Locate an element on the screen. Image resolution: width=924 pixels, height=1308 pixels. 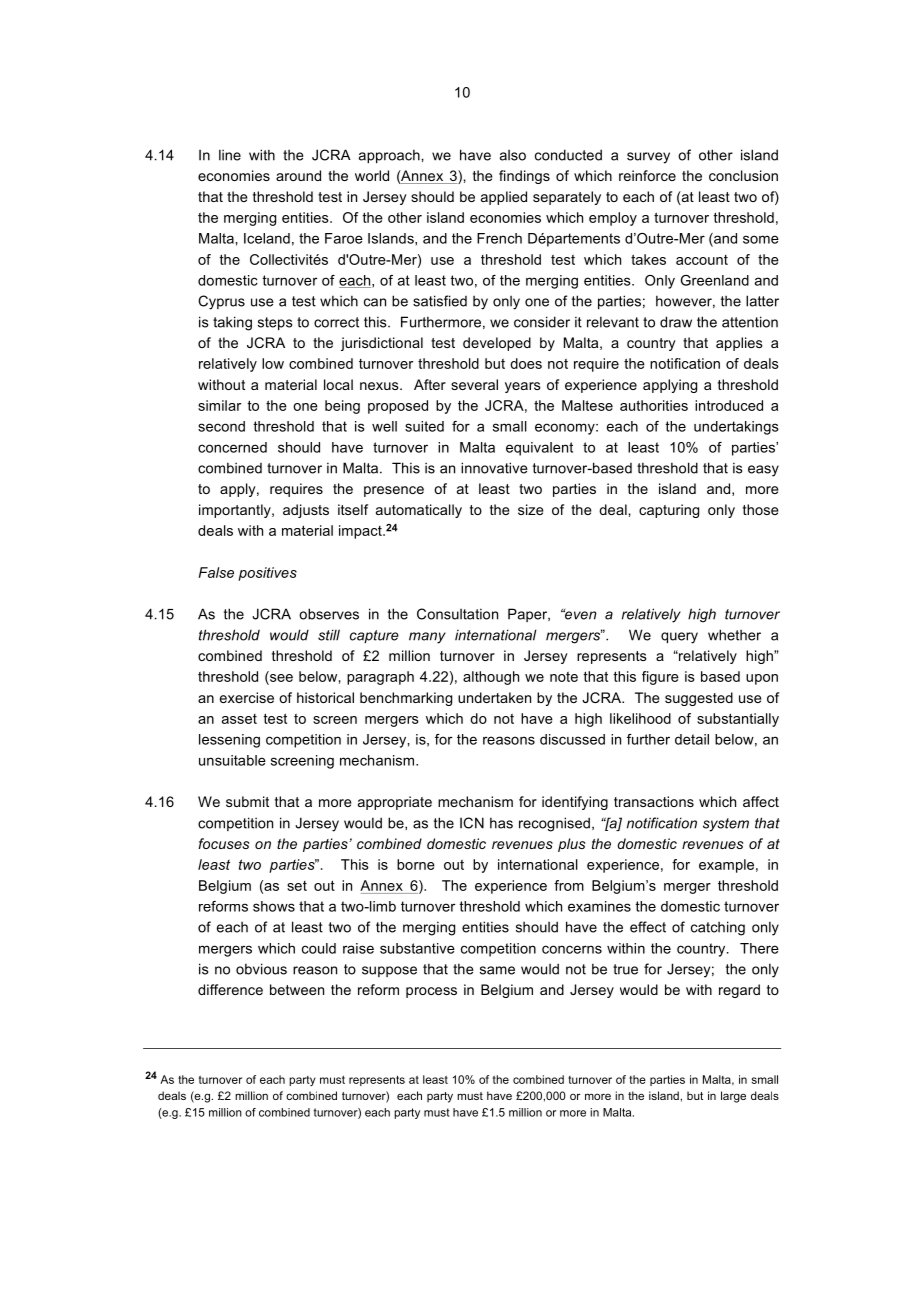
process is located at coordinates (431, 992).
